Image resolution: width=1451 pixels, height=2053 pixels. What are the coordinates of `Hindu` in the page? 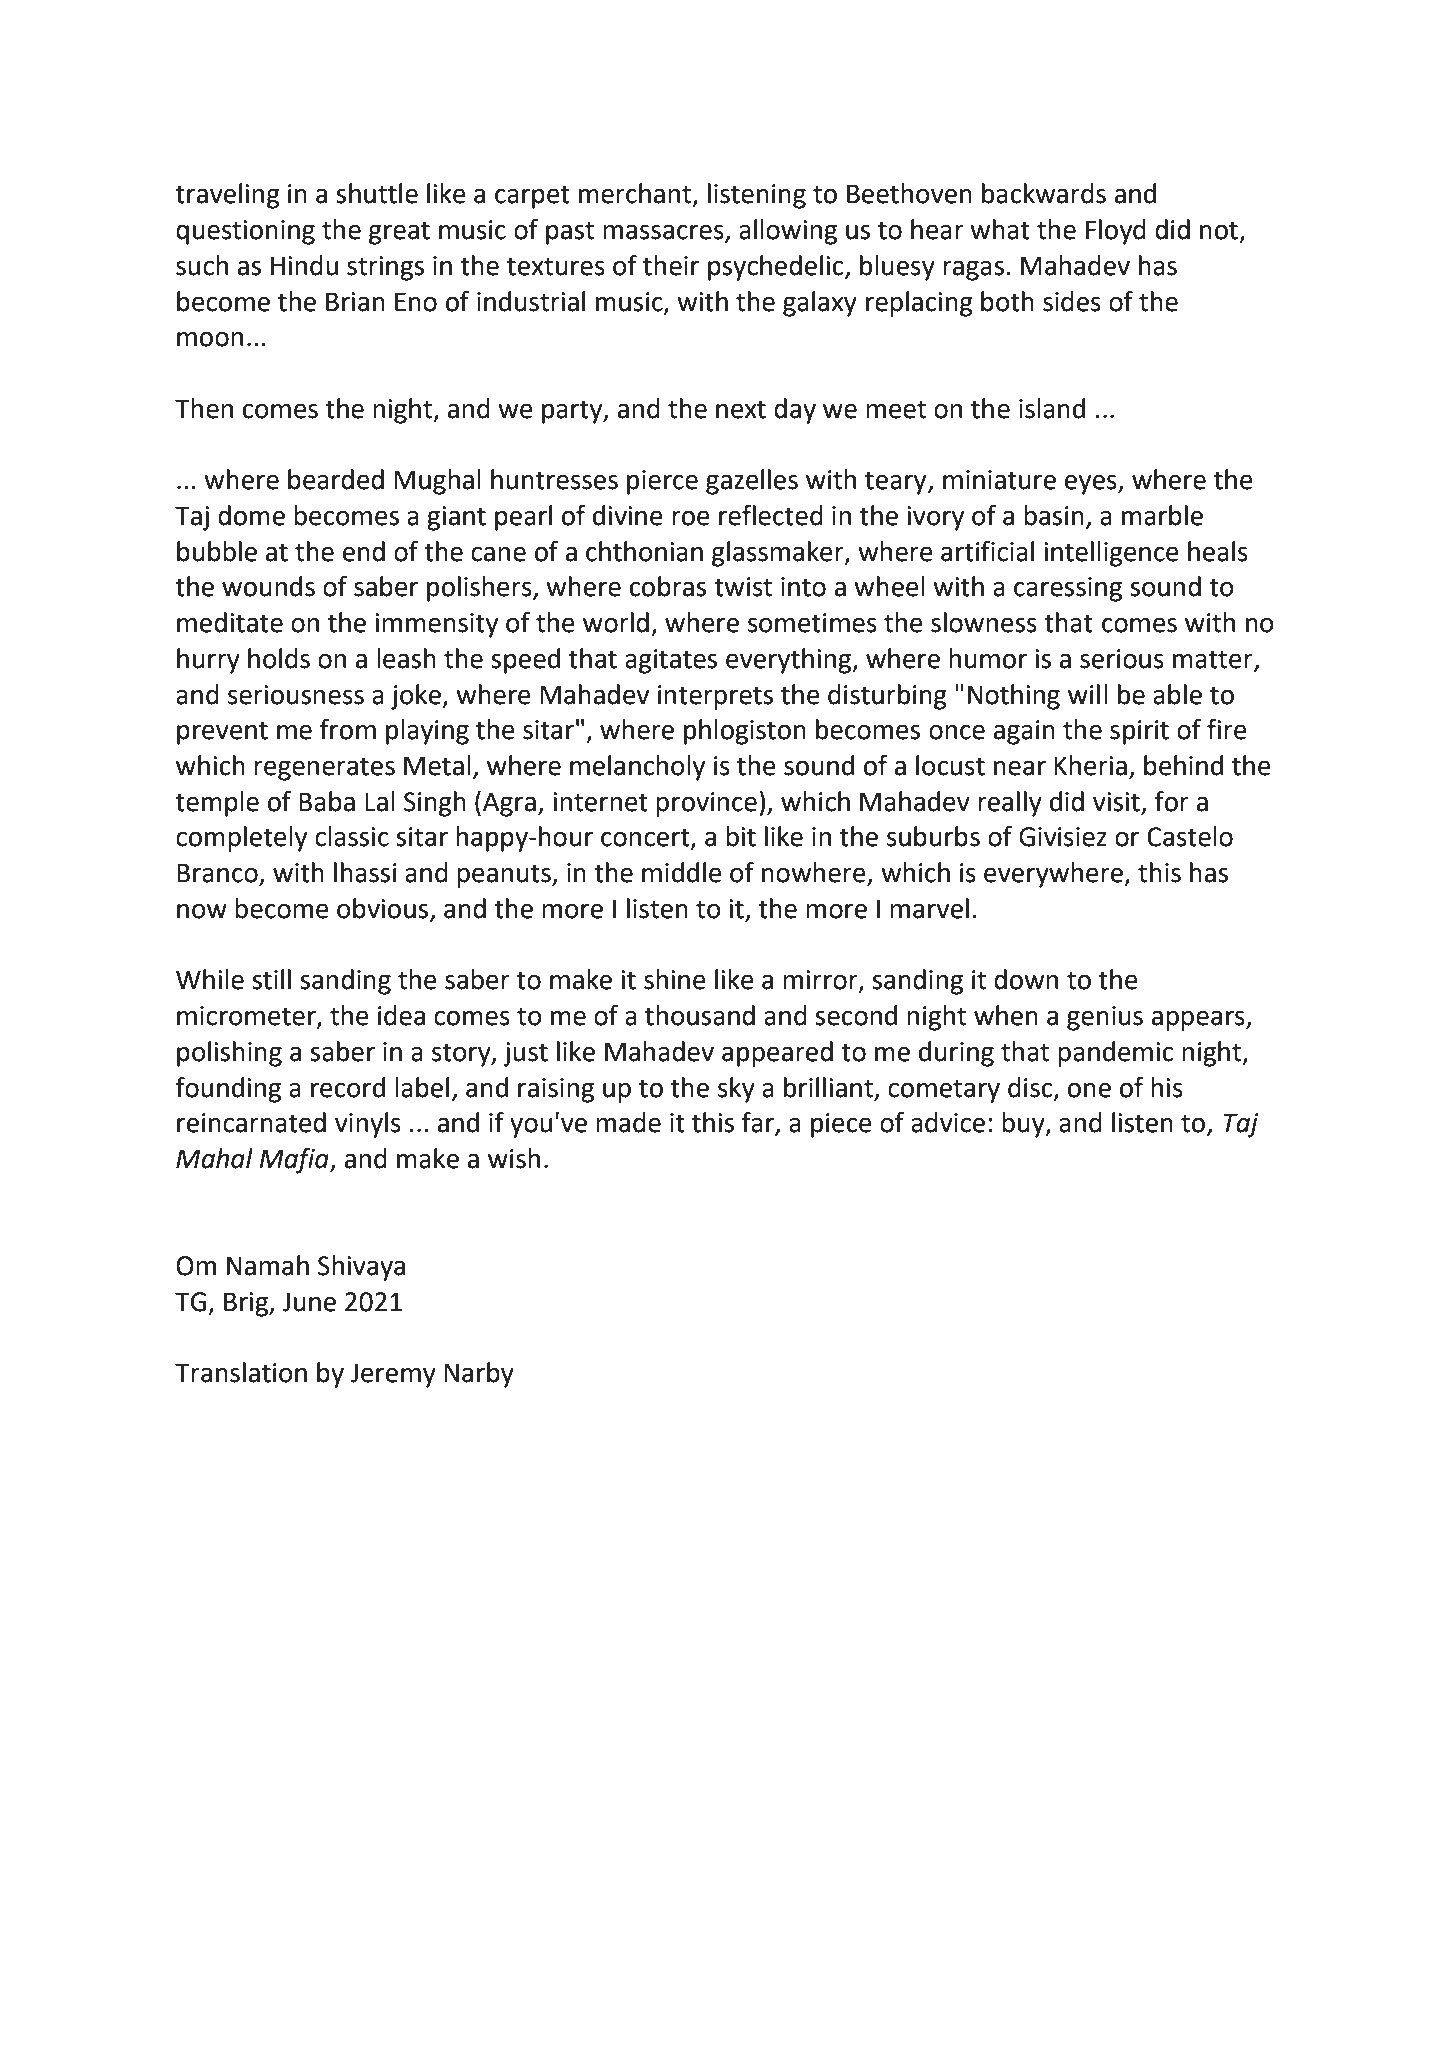 It's located at (304, 265).
